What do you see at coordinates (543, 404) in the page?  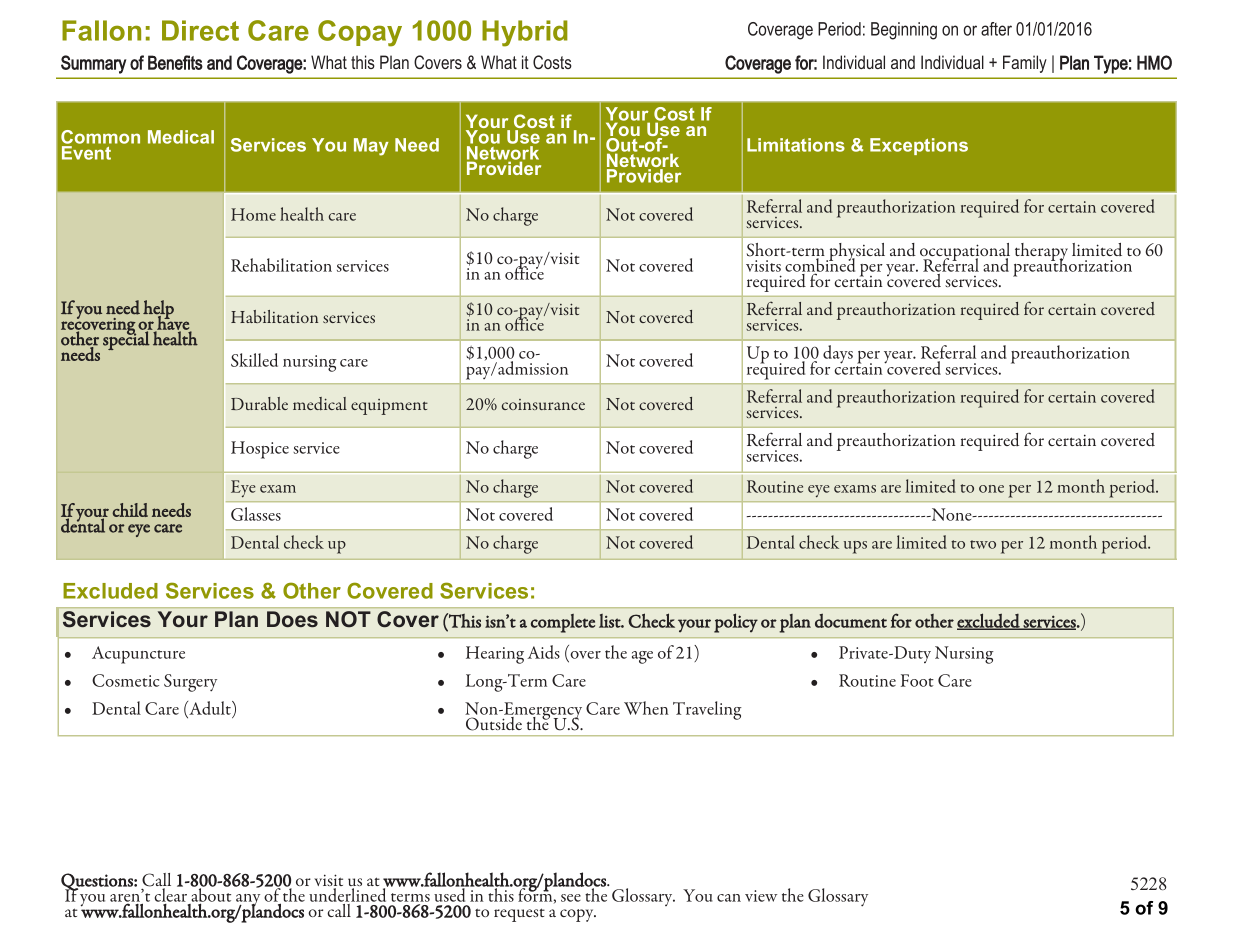 I see `coinsurance` at bounding box center [543, 404].
